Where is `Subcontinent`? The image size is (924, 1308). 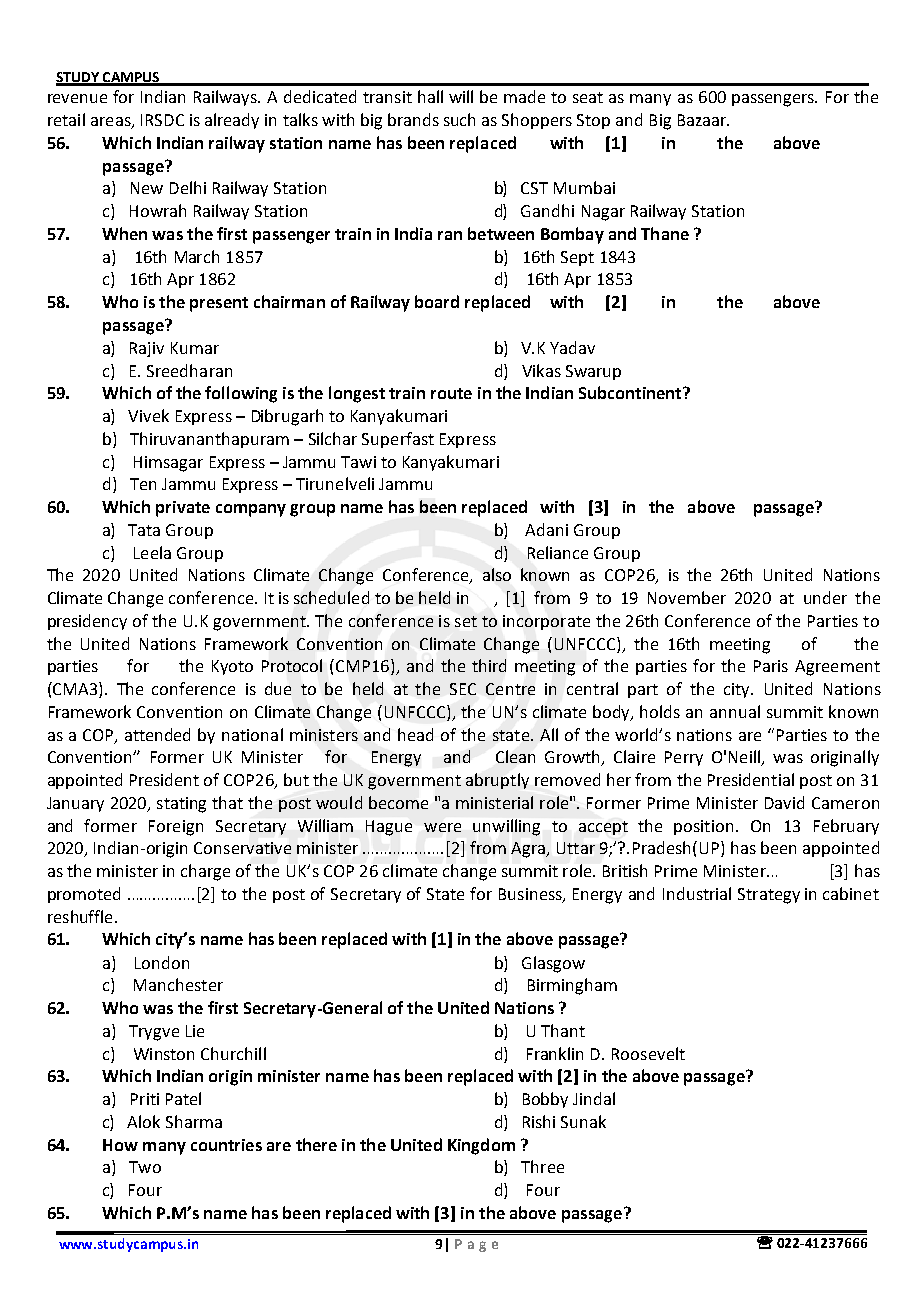 Subcontinent is located at coordinates (631, 392).
